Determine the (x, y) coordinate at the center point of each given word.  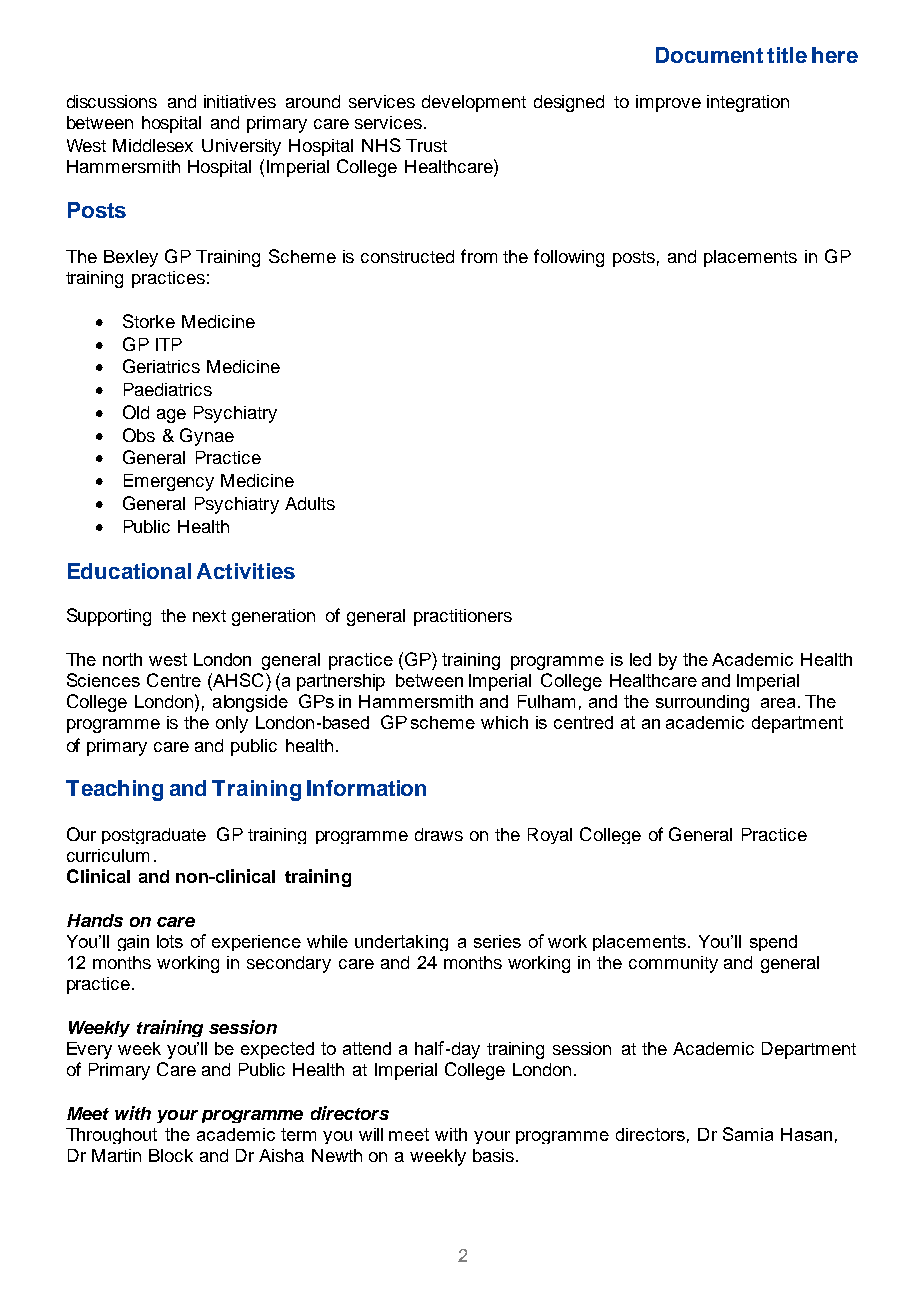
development (474, 103)
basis (495, 1155)
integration (748, 103)
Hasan (806, 1134)
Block (171, 1155)
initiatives (240, 101)
